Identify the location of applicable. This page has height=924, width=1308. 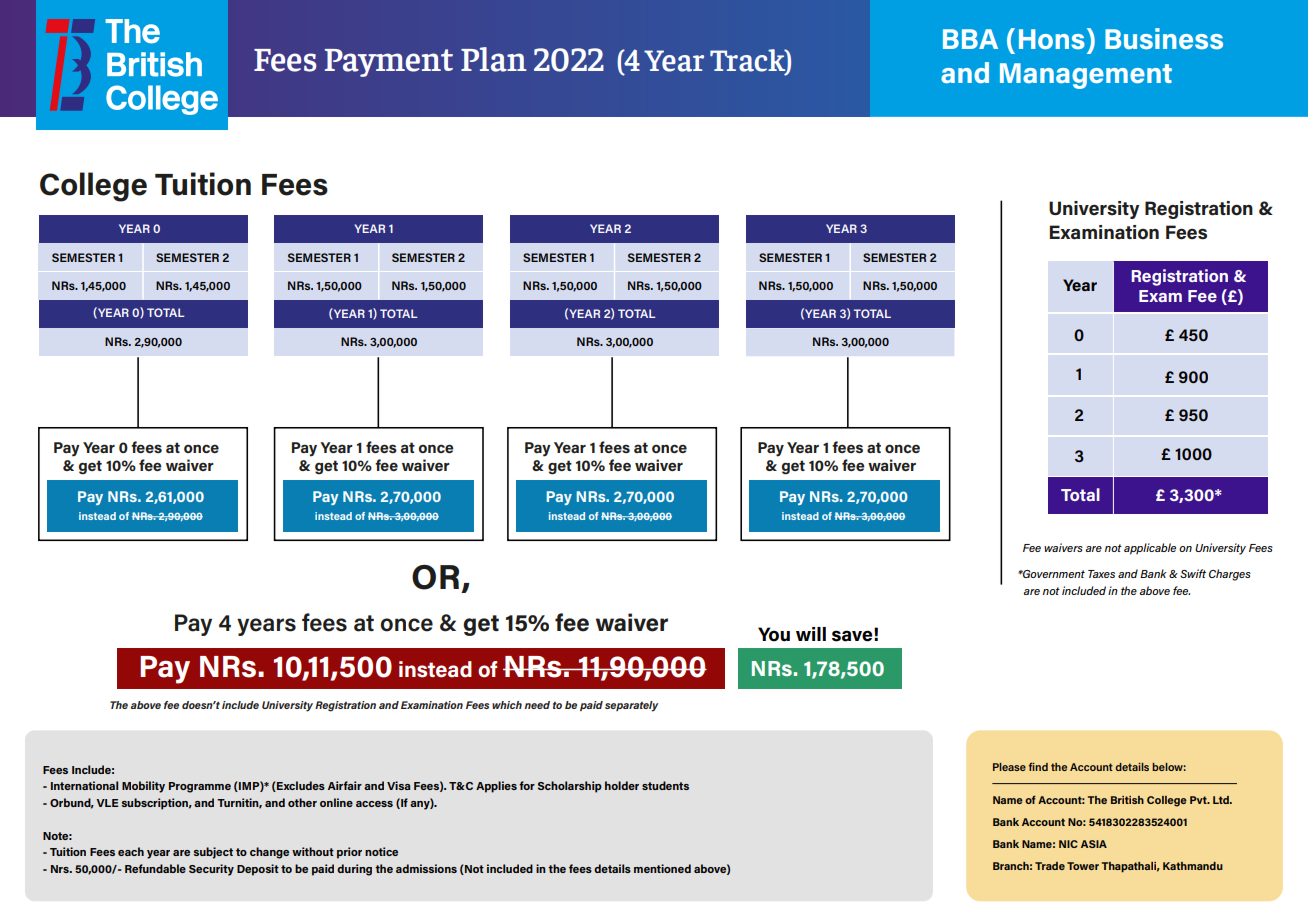
(1150, 549).
